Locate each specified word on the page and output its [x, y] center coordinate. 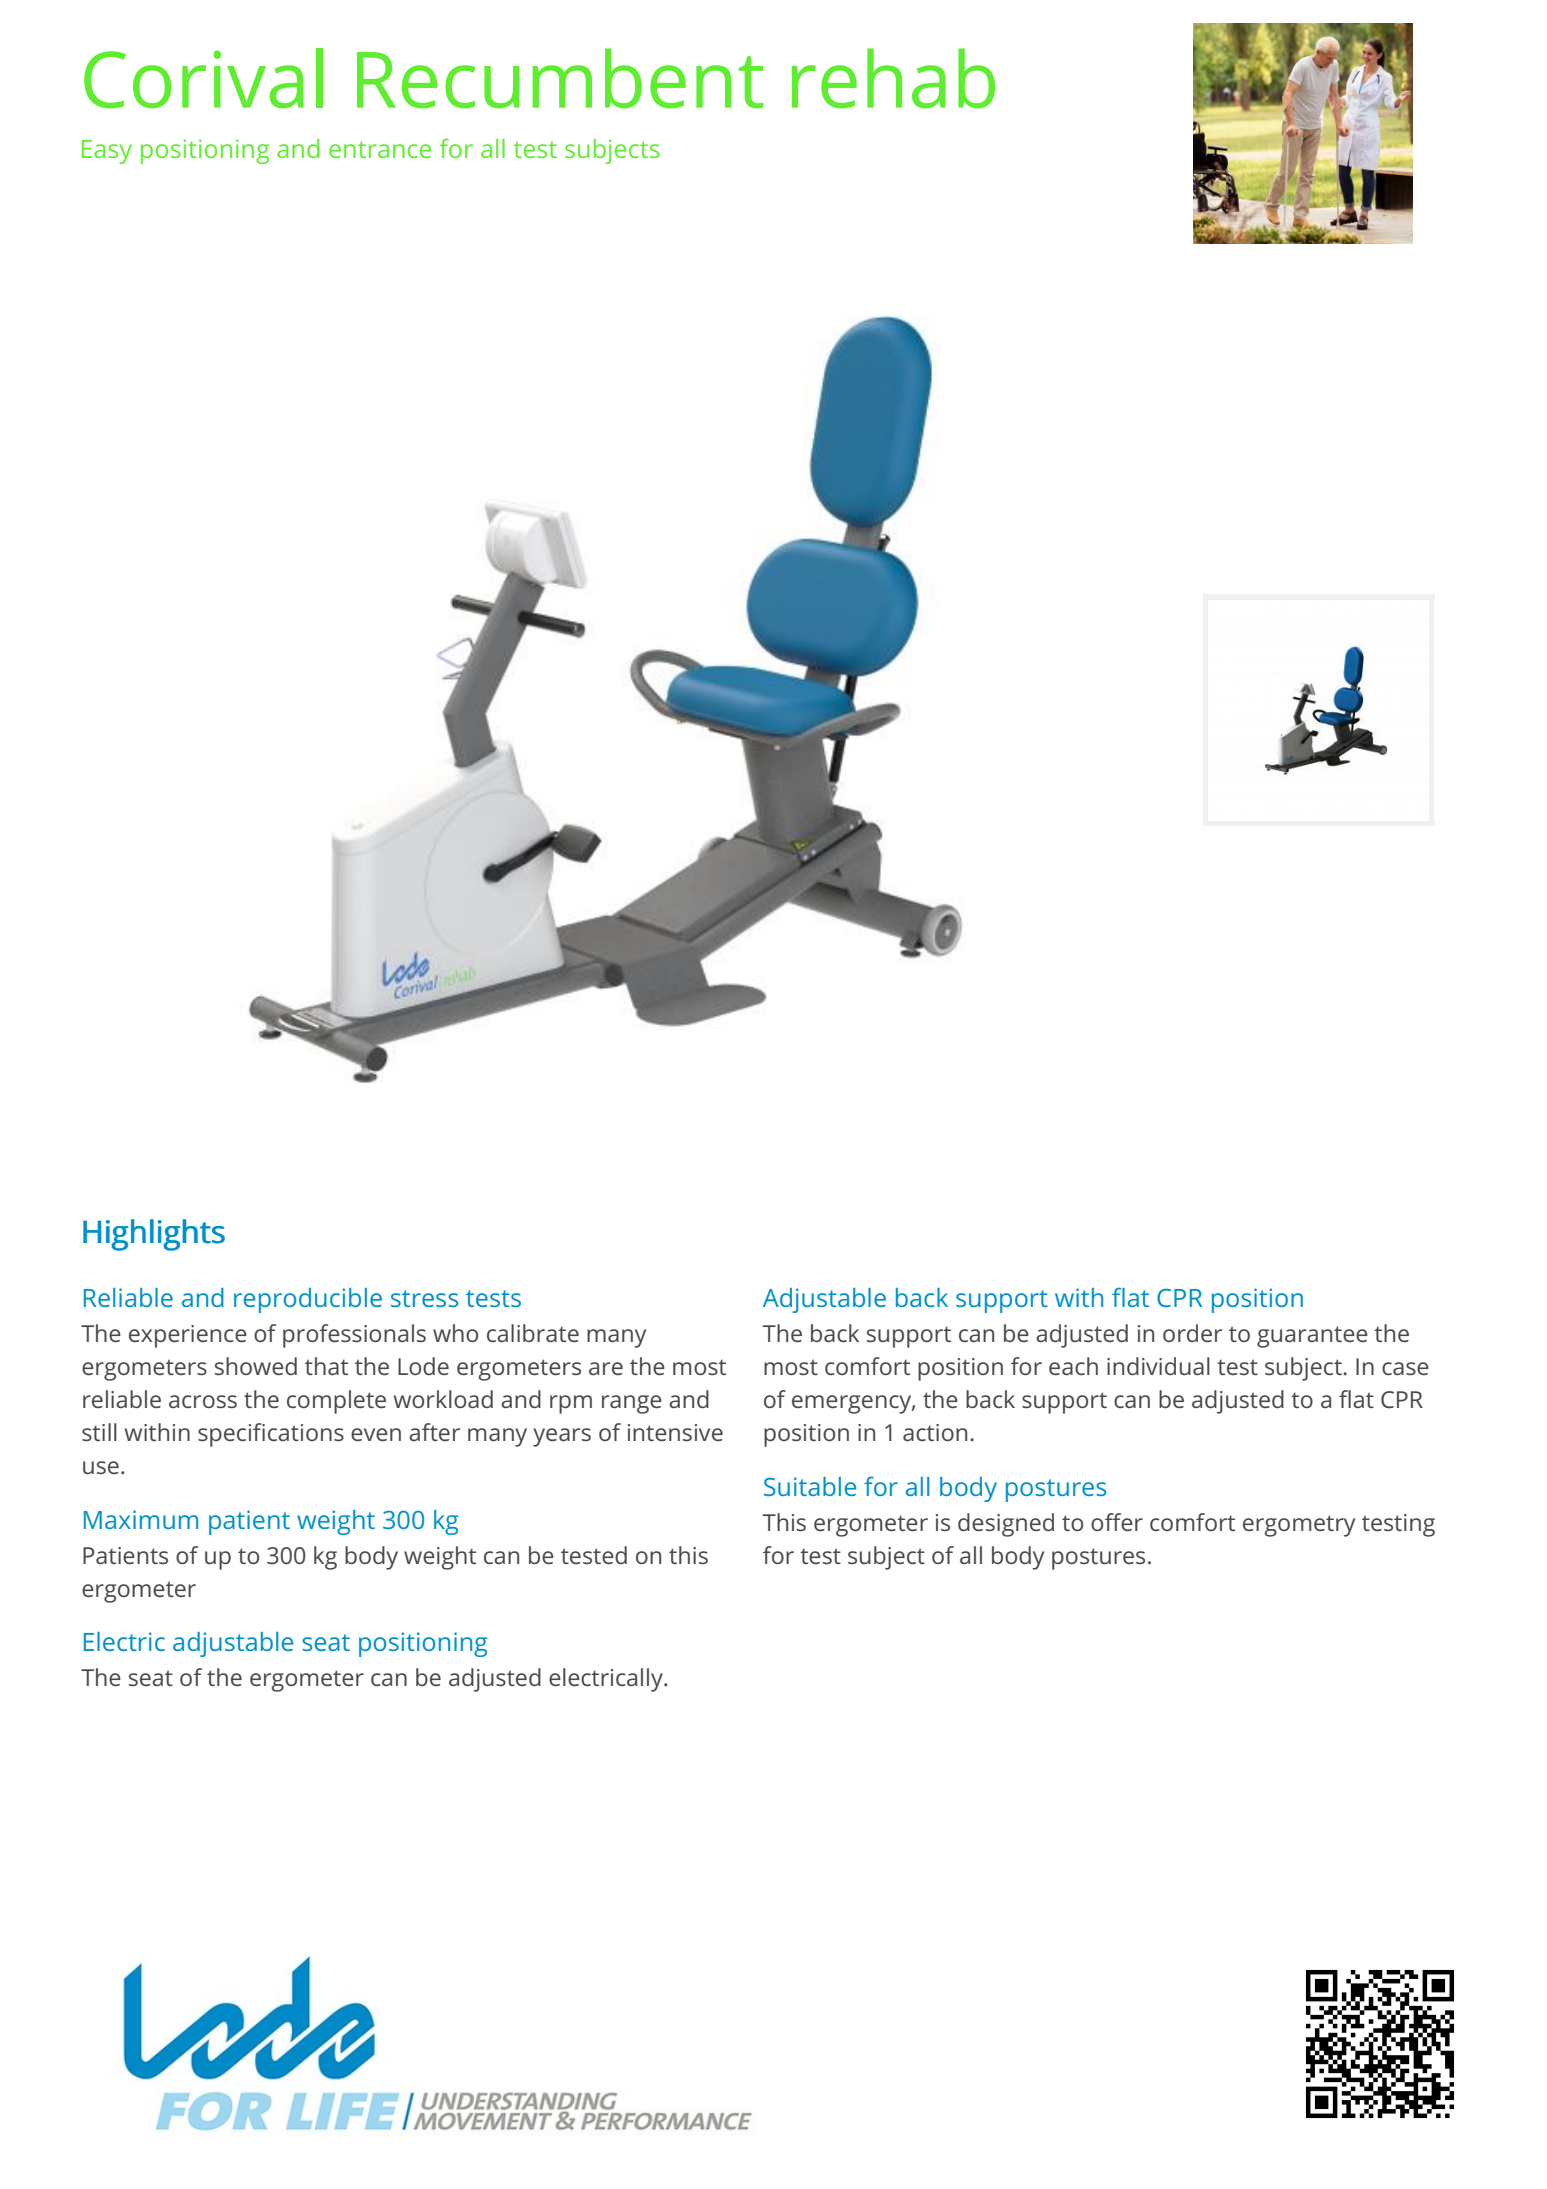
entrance [380, 149]
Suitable [810, 1486]
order [1192, 1333]
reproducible [308, 1300]
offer [1117, 1522]
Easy [107, 152]
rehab [893, 78]
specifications [271, 1435]
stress [424, 1298]
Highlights [154, 1235]
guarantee [1312, 1337]
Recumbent [560, 78]
